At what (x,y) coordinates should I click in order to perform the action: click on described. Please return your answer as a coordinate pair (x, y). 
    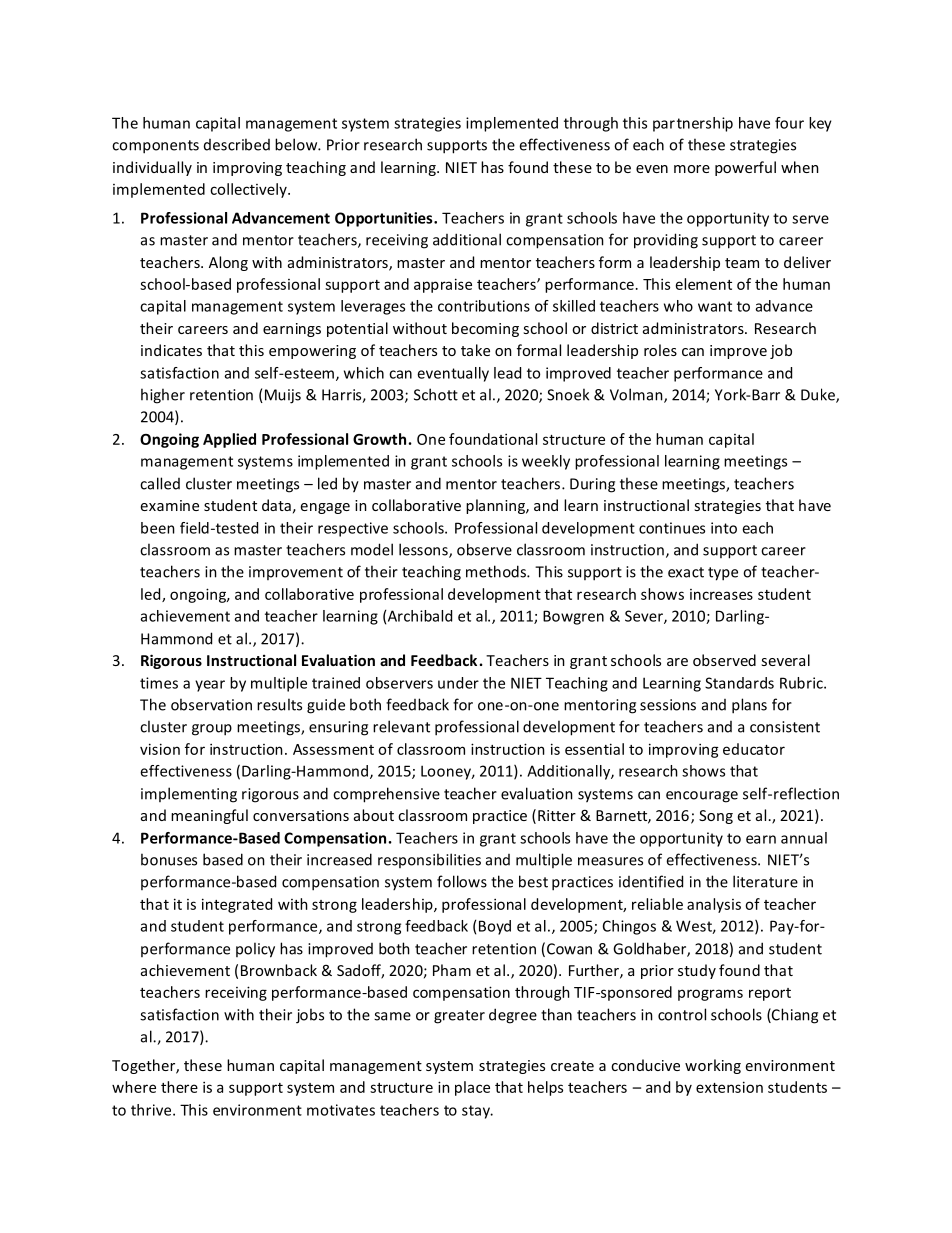
    Looking at the image, I should click on (237, 144).
